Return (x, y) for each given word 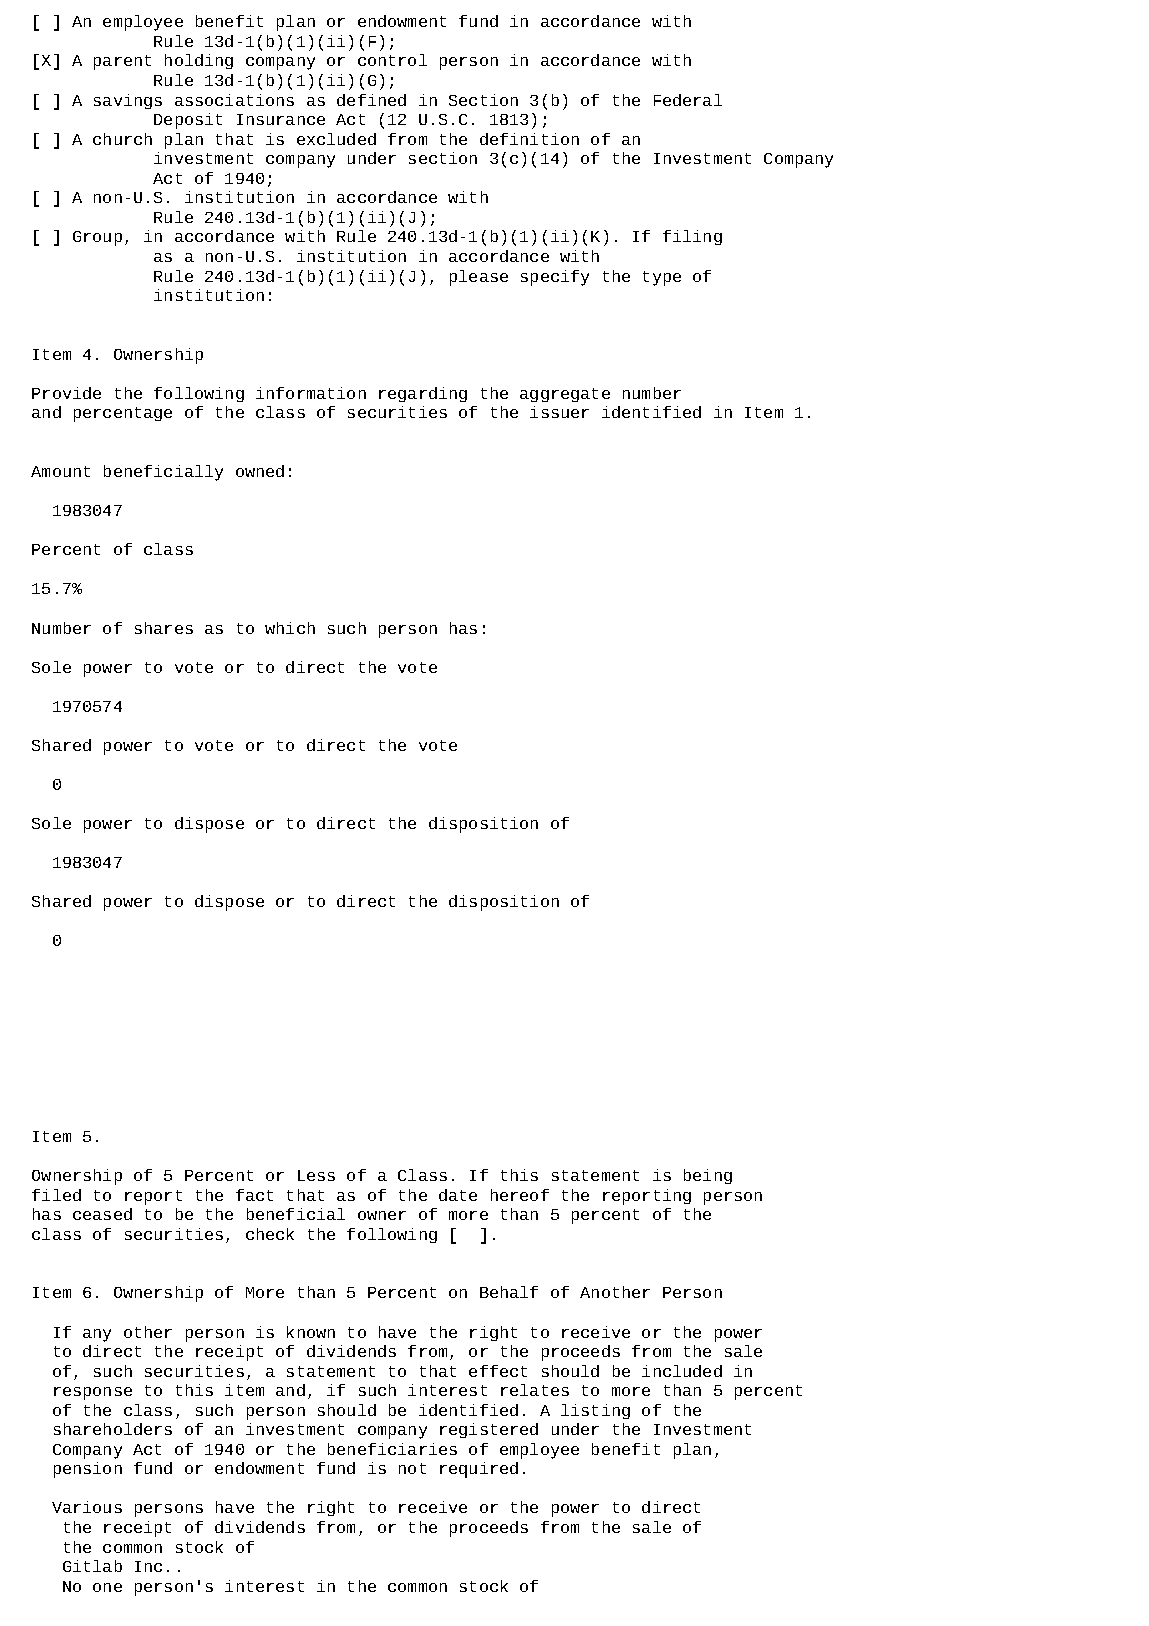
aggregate (565, 395)
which (290, 628)
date (458, 1195)
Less (316, 1175)
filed (56, 1195)
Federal (688, 100)
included (682, 1371)
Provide (66, 393)
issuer (559, 412)
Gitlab (92, 1566)
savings (128, 101)
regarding (423, 394)
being (708, 1176)
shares (164, 628)
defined (371, 100)
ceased (102, 1214)
